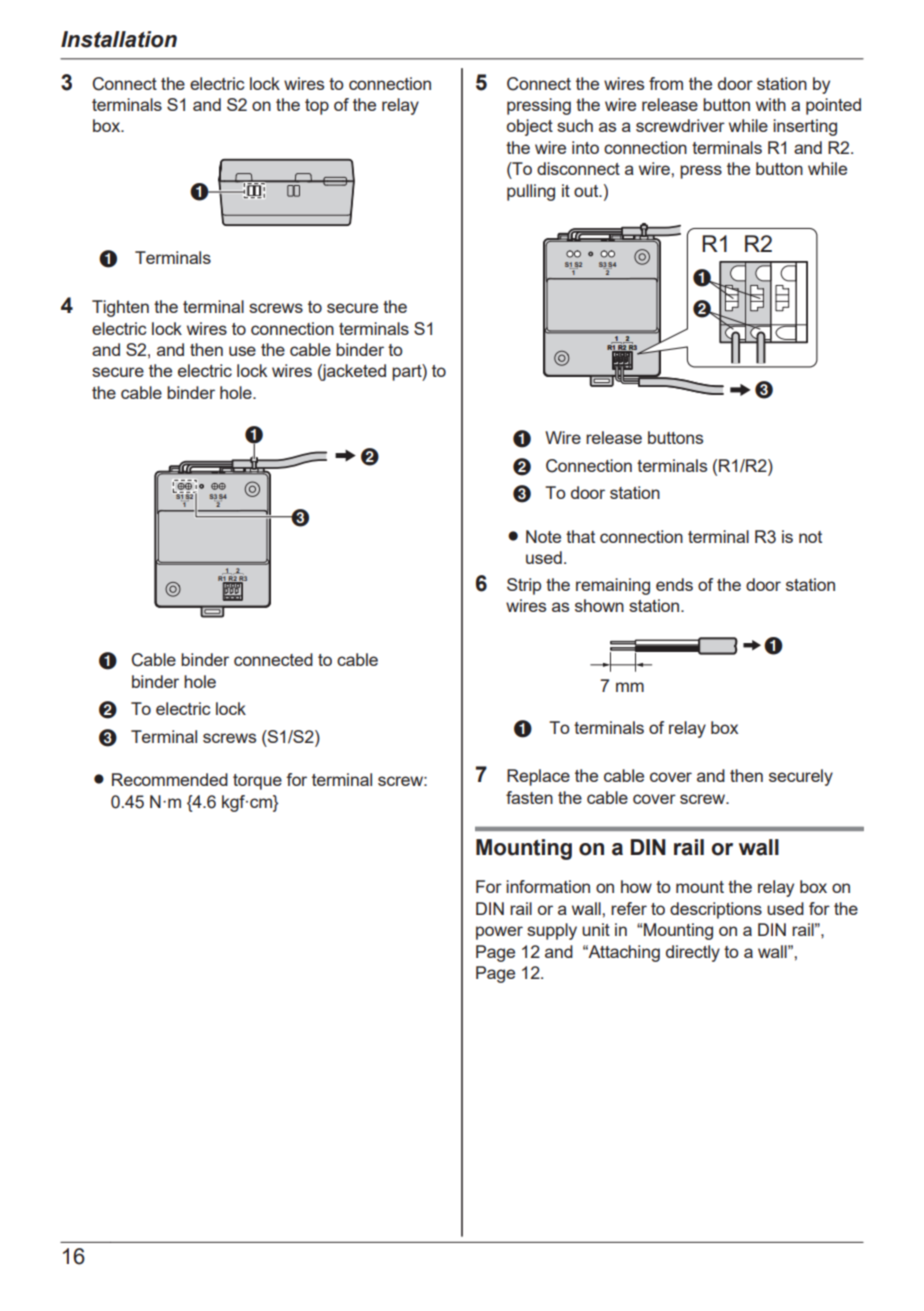 The image size is (924, 1311). I want to click on with, so click(771, 104).
